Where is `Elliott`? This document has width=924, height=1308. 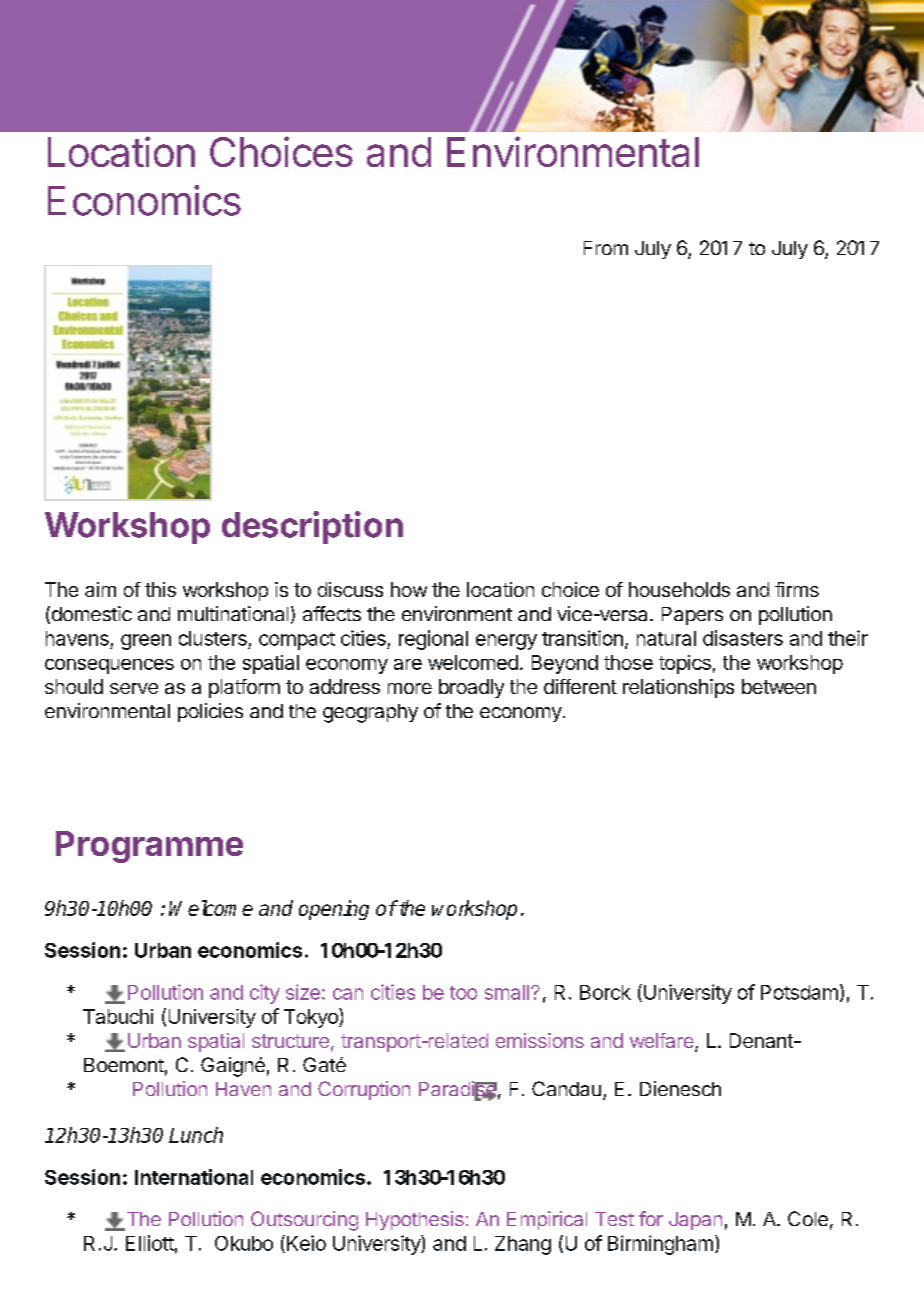
Elliott is located at coordinates (150, 1243).
